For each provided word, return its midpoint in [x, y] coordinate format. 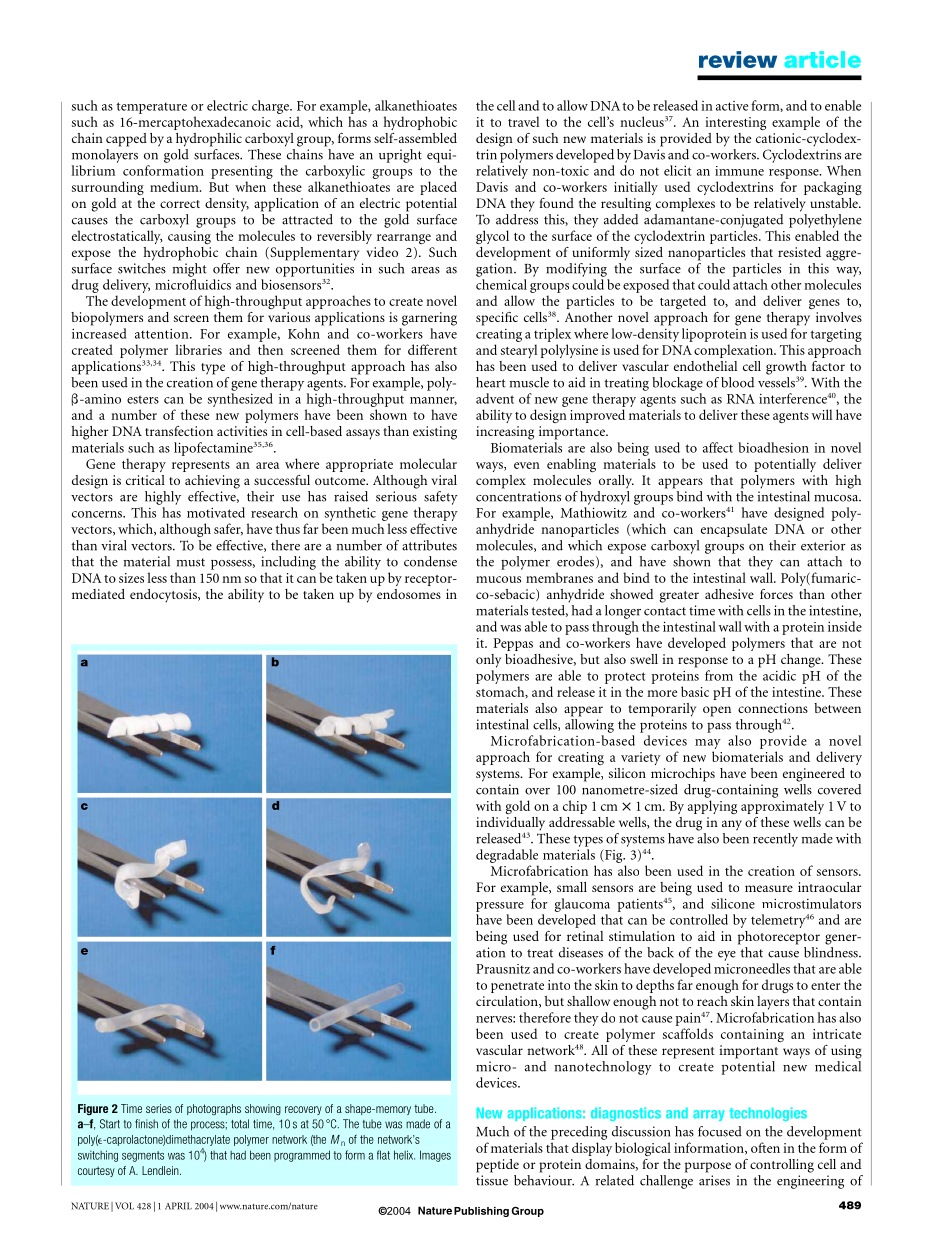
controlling [782, 1166]
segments [143, 1156]
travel [523, 121]
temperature [151, 108]
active [732, 106]
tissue [492, 1180]
